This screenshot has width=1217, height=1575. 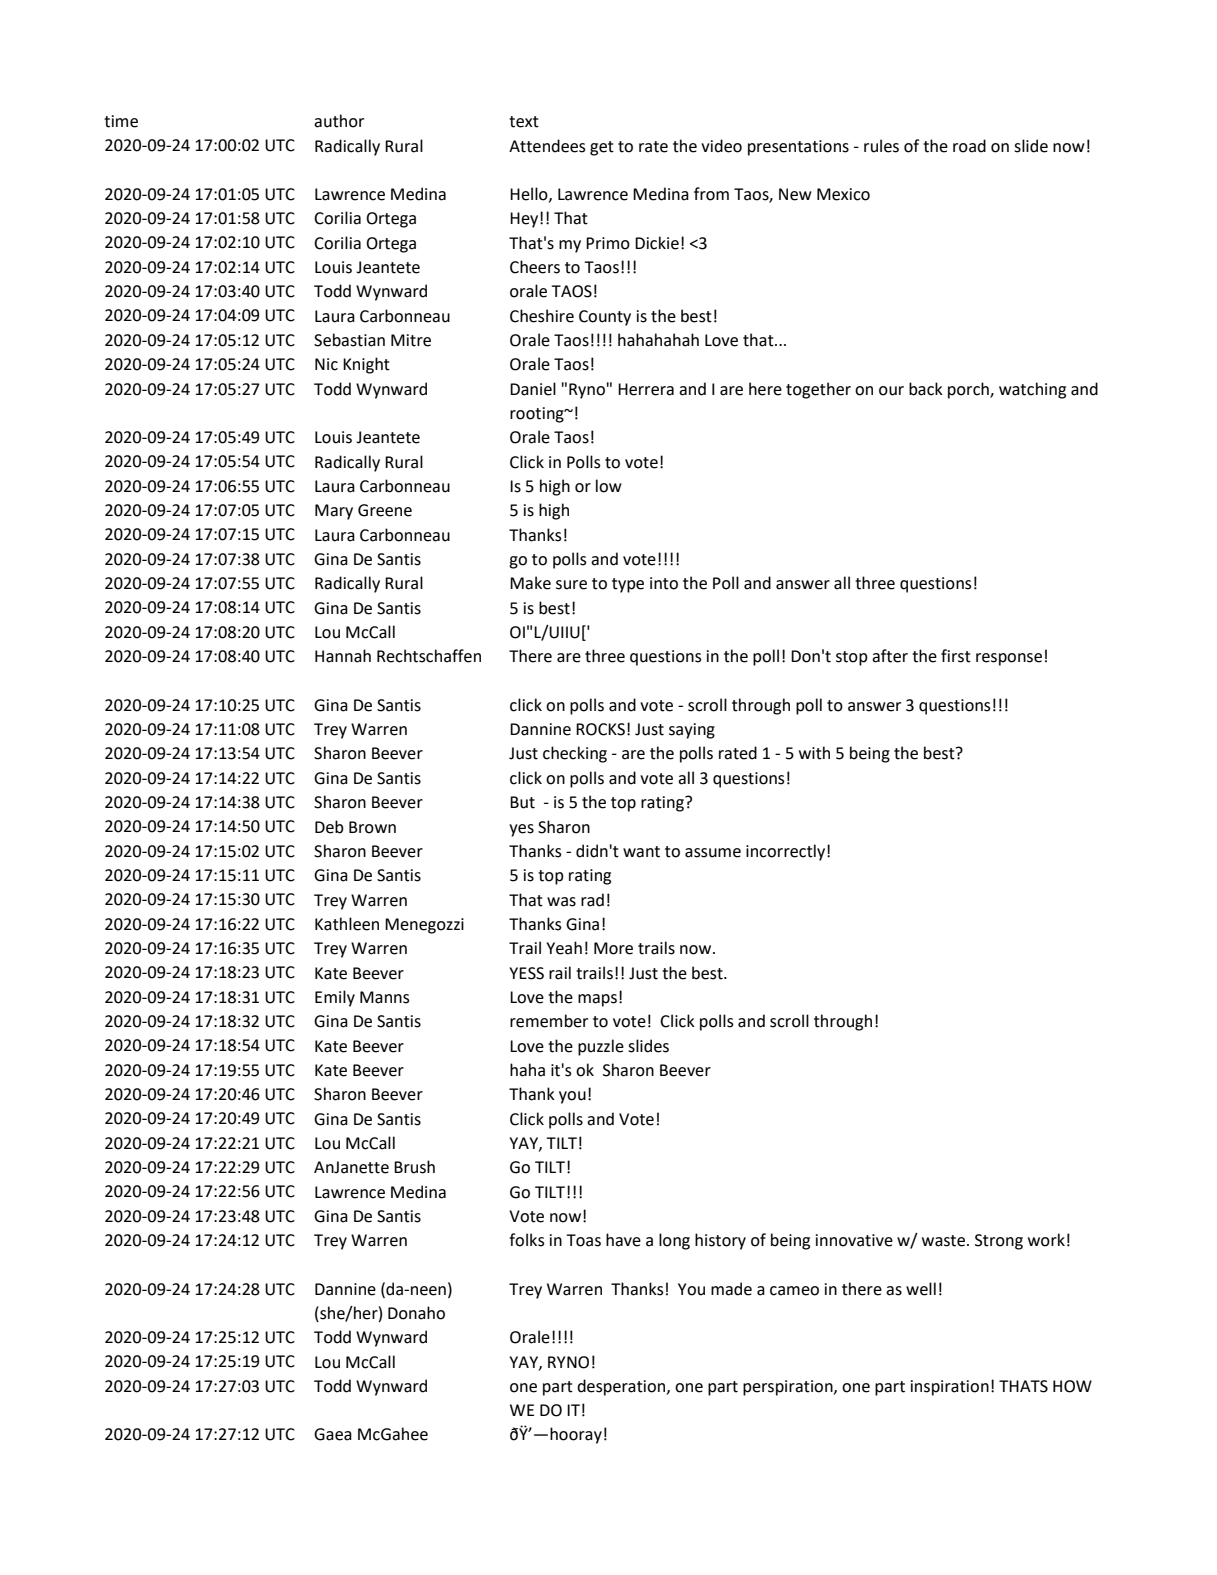 I want to click on road, so click(x=969, y=146).
